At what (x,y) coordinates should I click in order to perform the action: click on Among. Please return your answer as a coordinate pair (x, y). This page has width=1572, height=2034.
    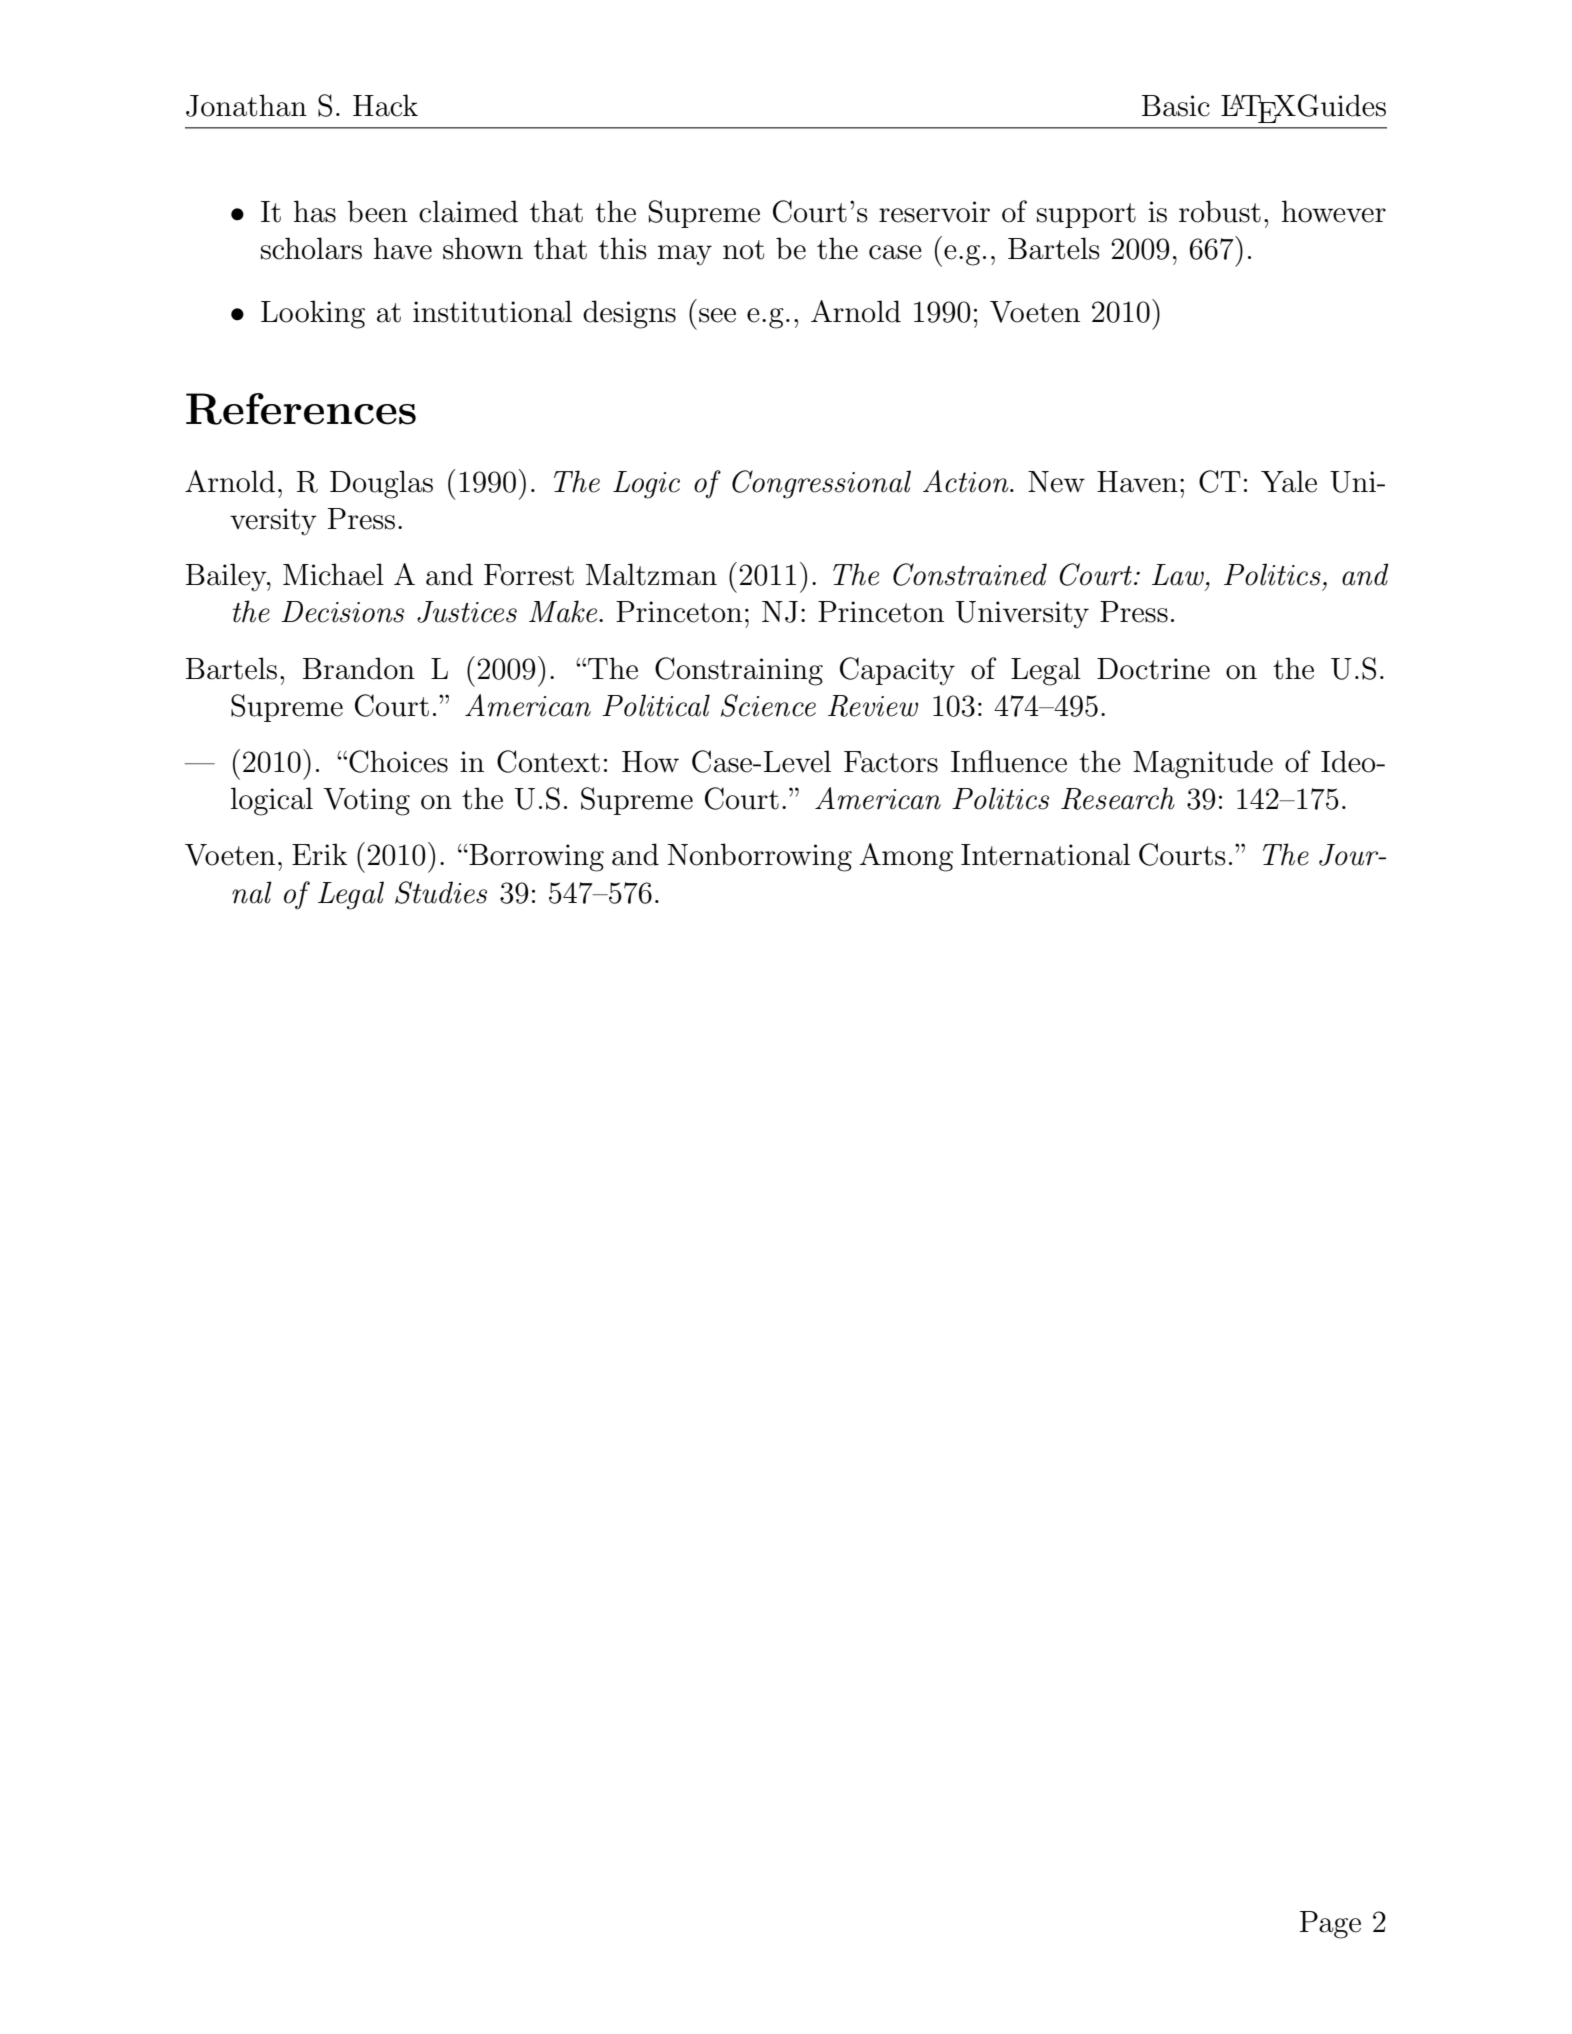
    Looking at the image, I should click on (906, 857).
